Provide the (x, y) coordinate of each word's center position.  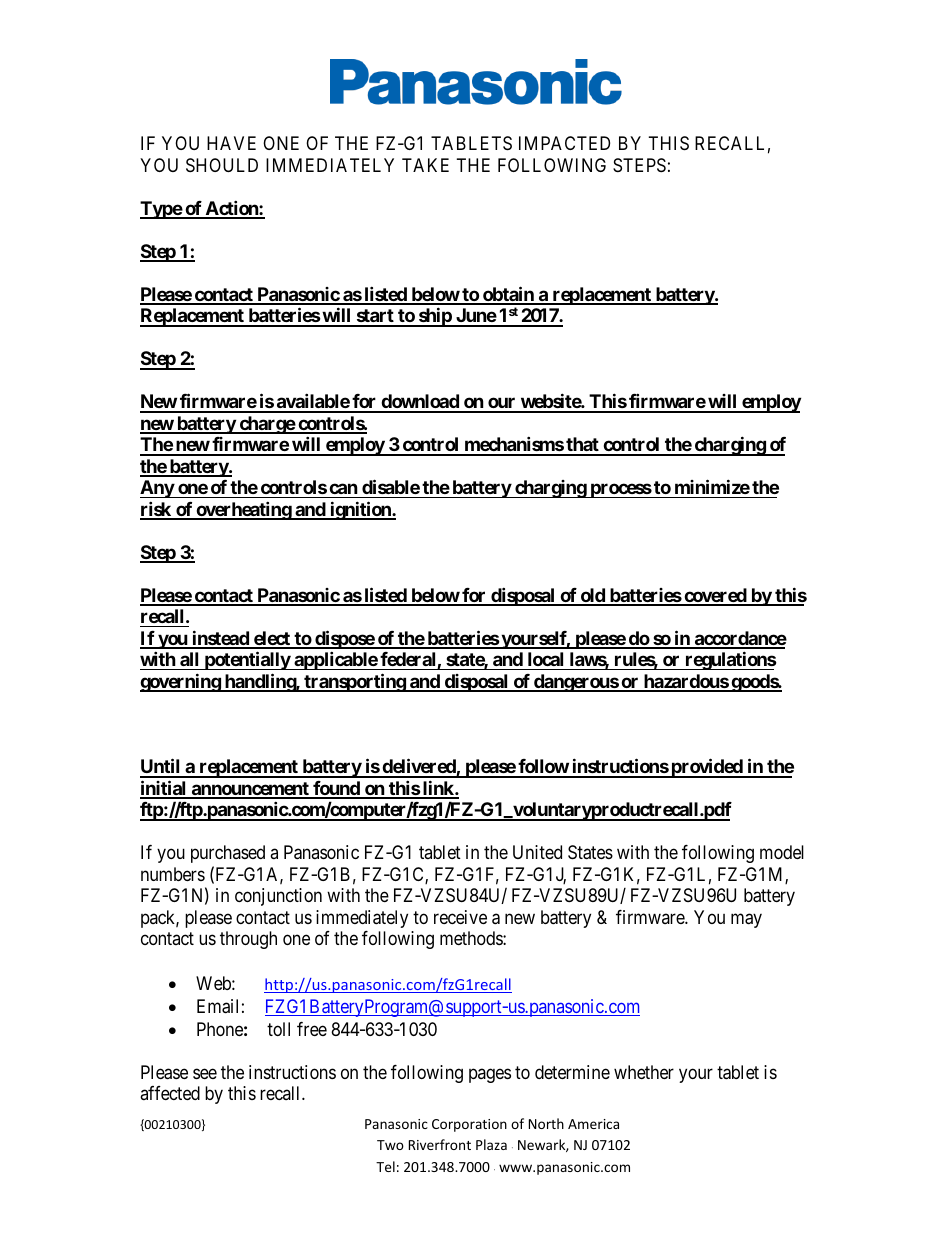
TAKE (425, 165)
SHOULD (222, 165)
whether (644, 1072)
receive (460, 917)
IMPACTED (564, 143)
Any (157, 489)
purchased (228, 854)
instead (220, 639)
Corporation (469, 1125)
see (205, 1073)
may (746, 920)
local (545, 659)
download (420, 403)
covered (715, 596)
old (592, 596)
